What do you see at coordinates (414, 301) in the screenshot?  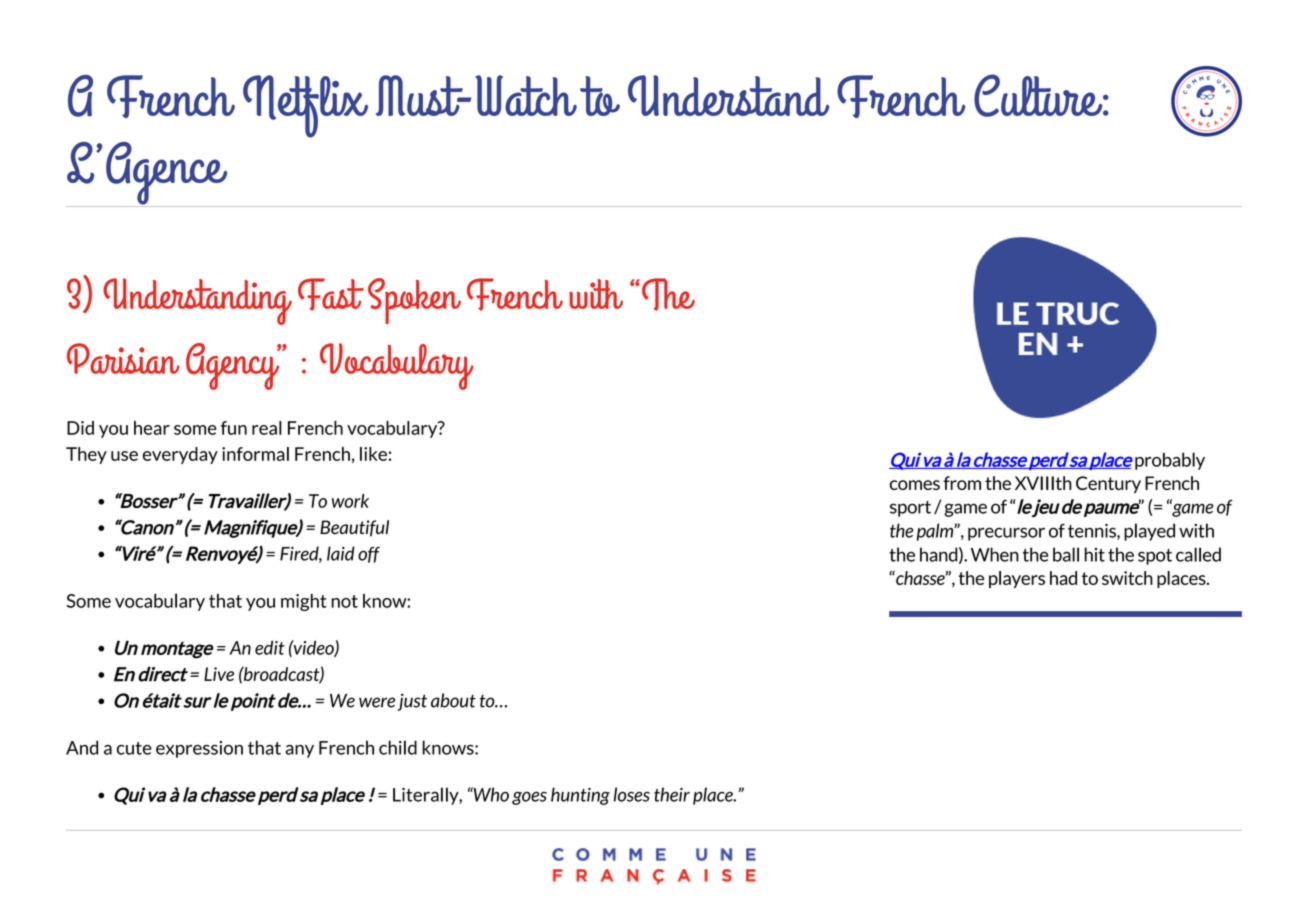 I see `Spoken` at bounding box center [414, 301].
